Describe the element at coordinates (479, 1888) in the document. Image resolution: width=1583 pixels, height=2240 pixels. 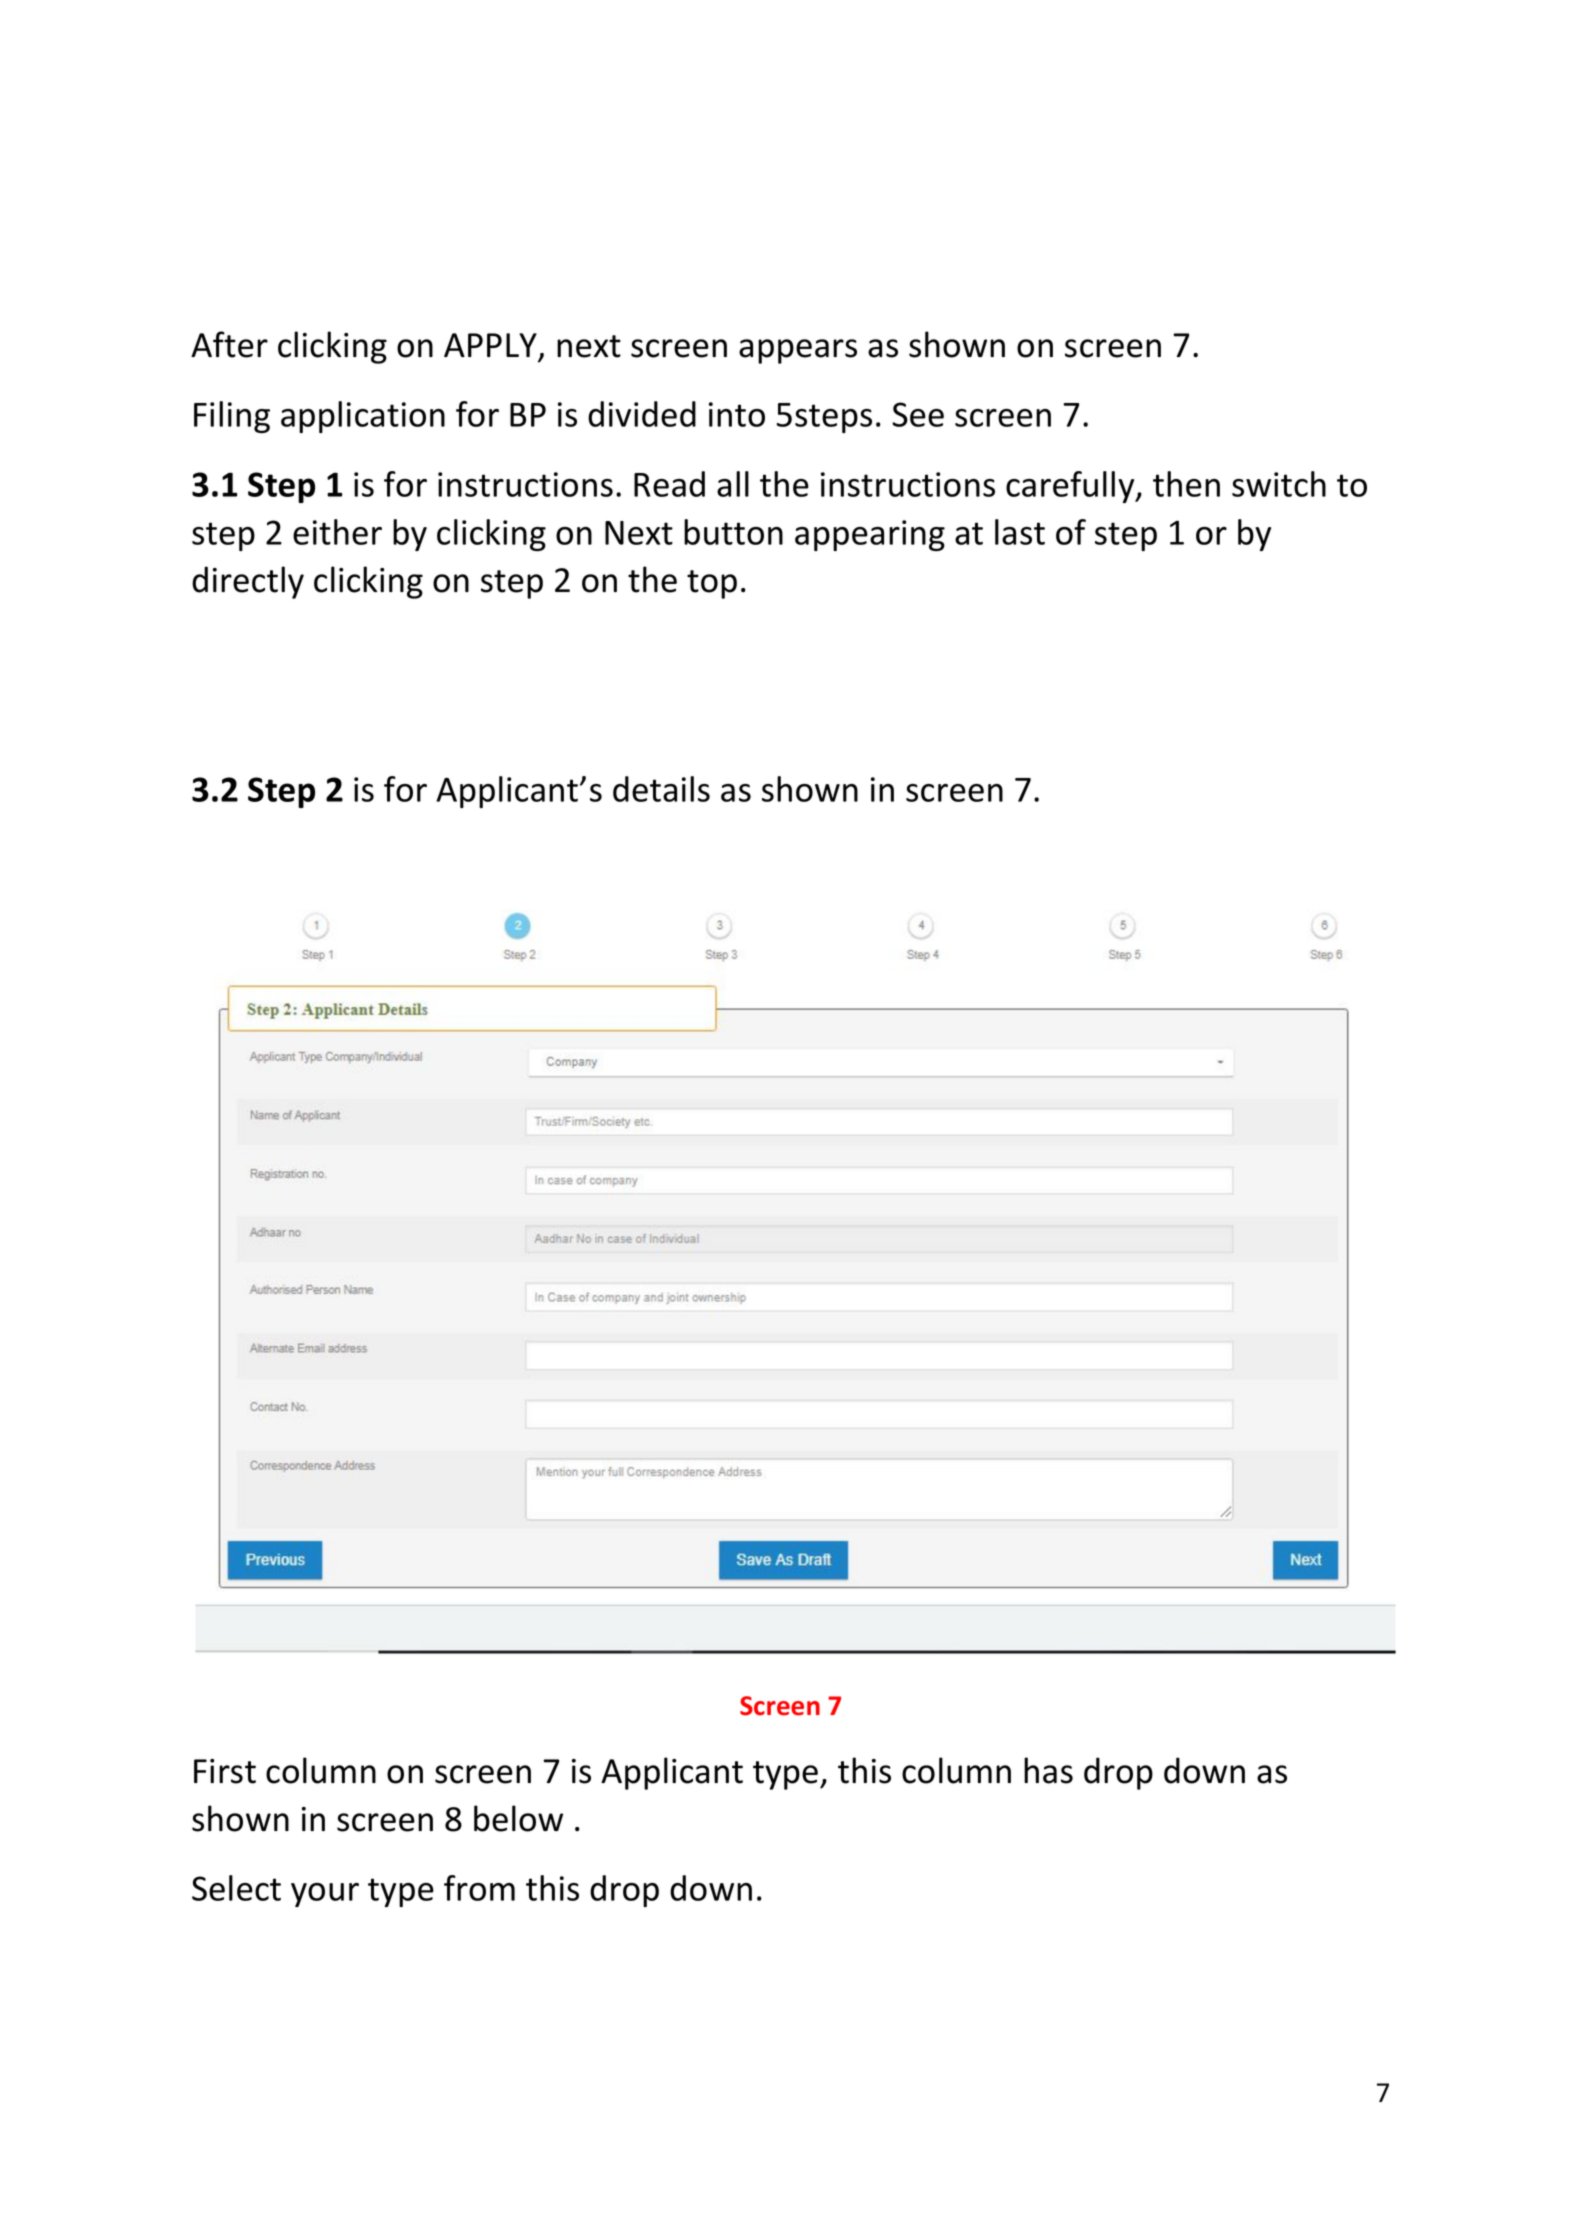
I see `from` at that location.
